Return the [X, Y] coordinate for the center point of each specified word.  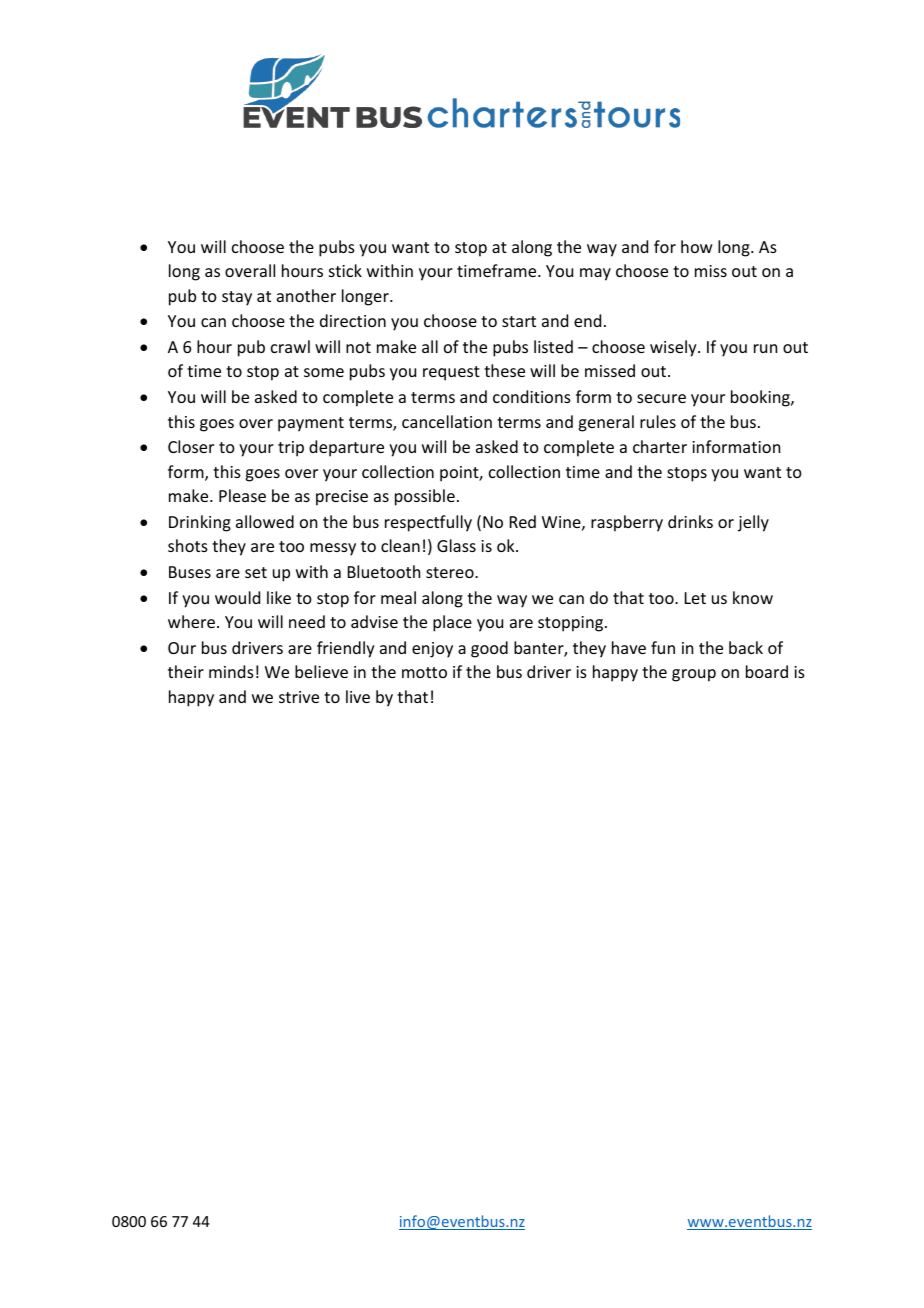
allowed [265, 521]
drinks [690, 521]
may [595, 274]
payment [311, 424]
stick [345, 270]
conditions [532, 396]
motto [424, 672]
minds [231, 671]
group [694, 675]
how [697, 246]
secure [661, 398]
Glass [456, 545]
